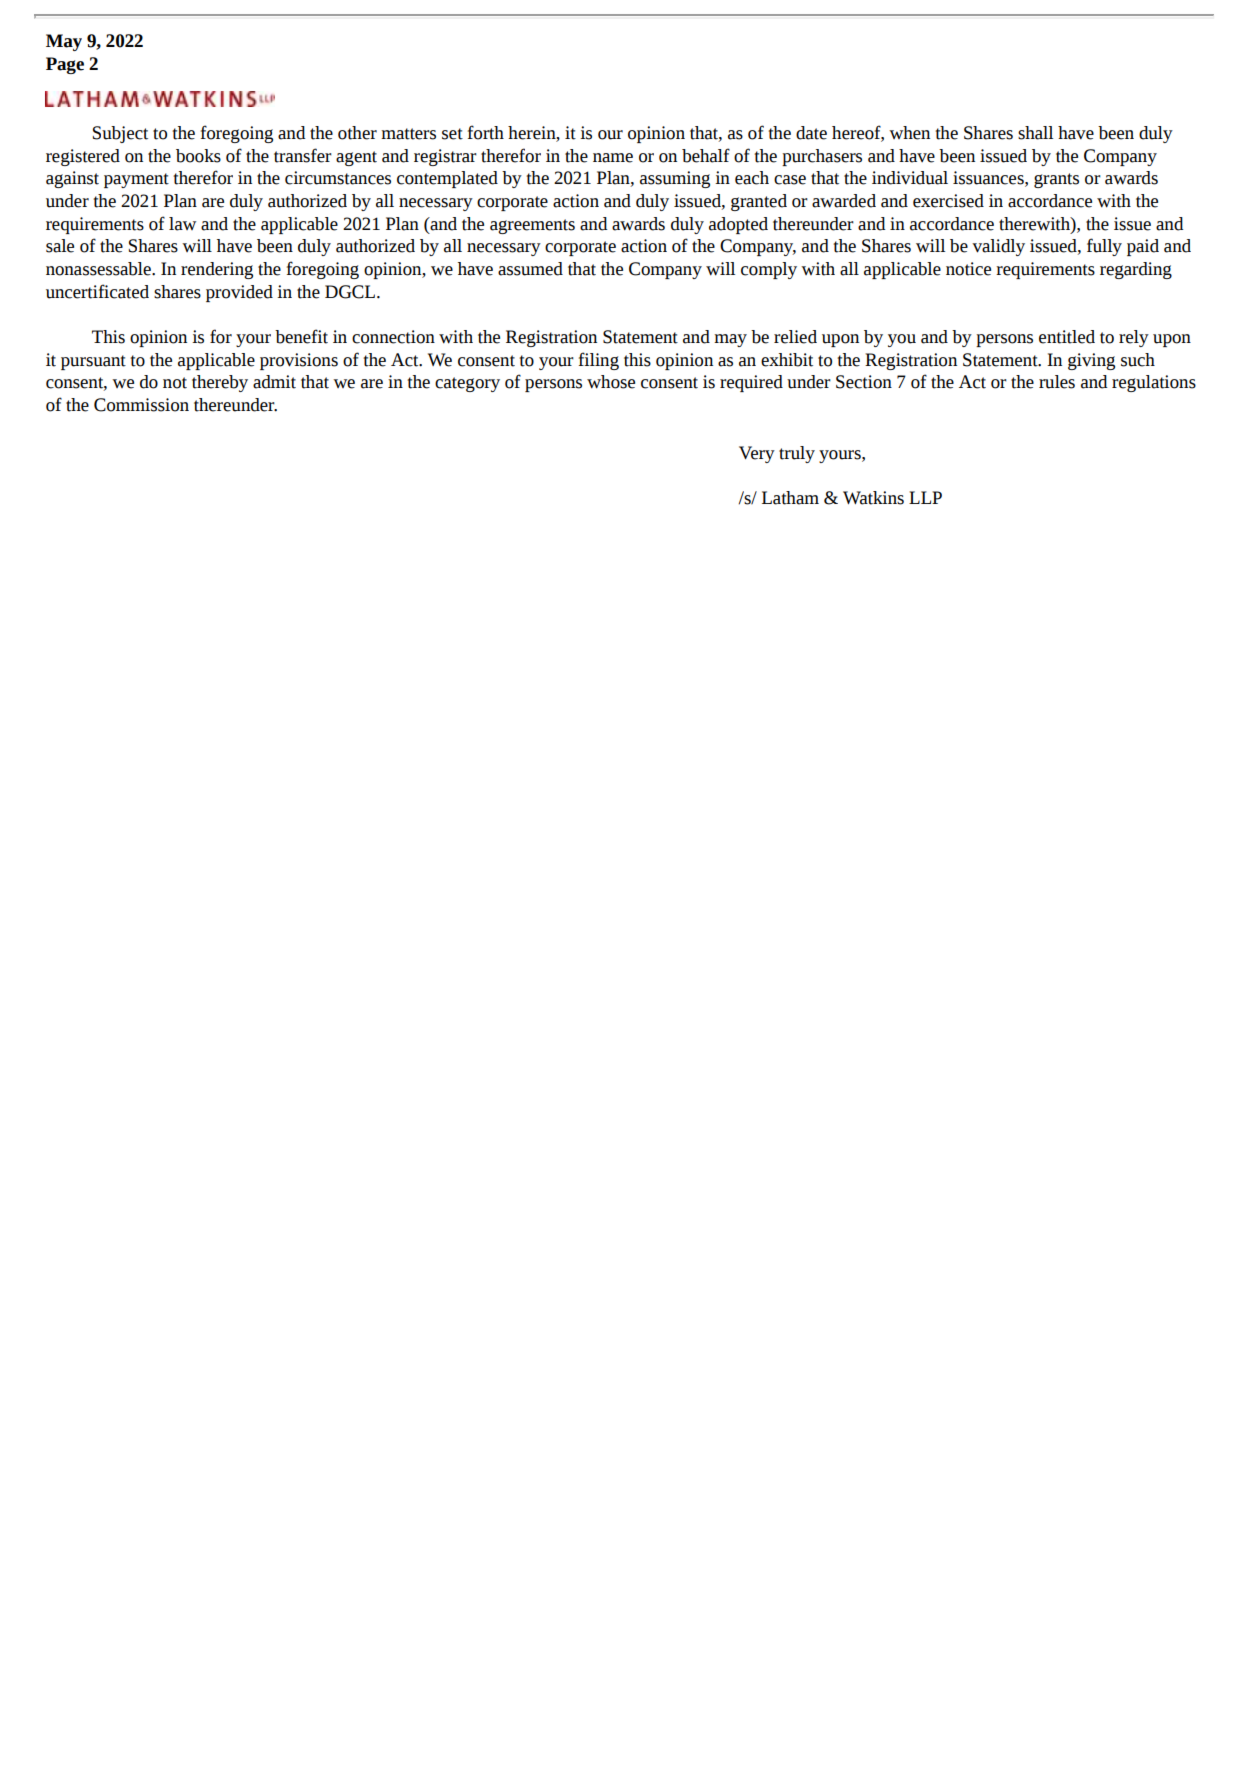  Describe the element at coordinates (1056, 180) in the screenshot. I see `grants` at that location.
